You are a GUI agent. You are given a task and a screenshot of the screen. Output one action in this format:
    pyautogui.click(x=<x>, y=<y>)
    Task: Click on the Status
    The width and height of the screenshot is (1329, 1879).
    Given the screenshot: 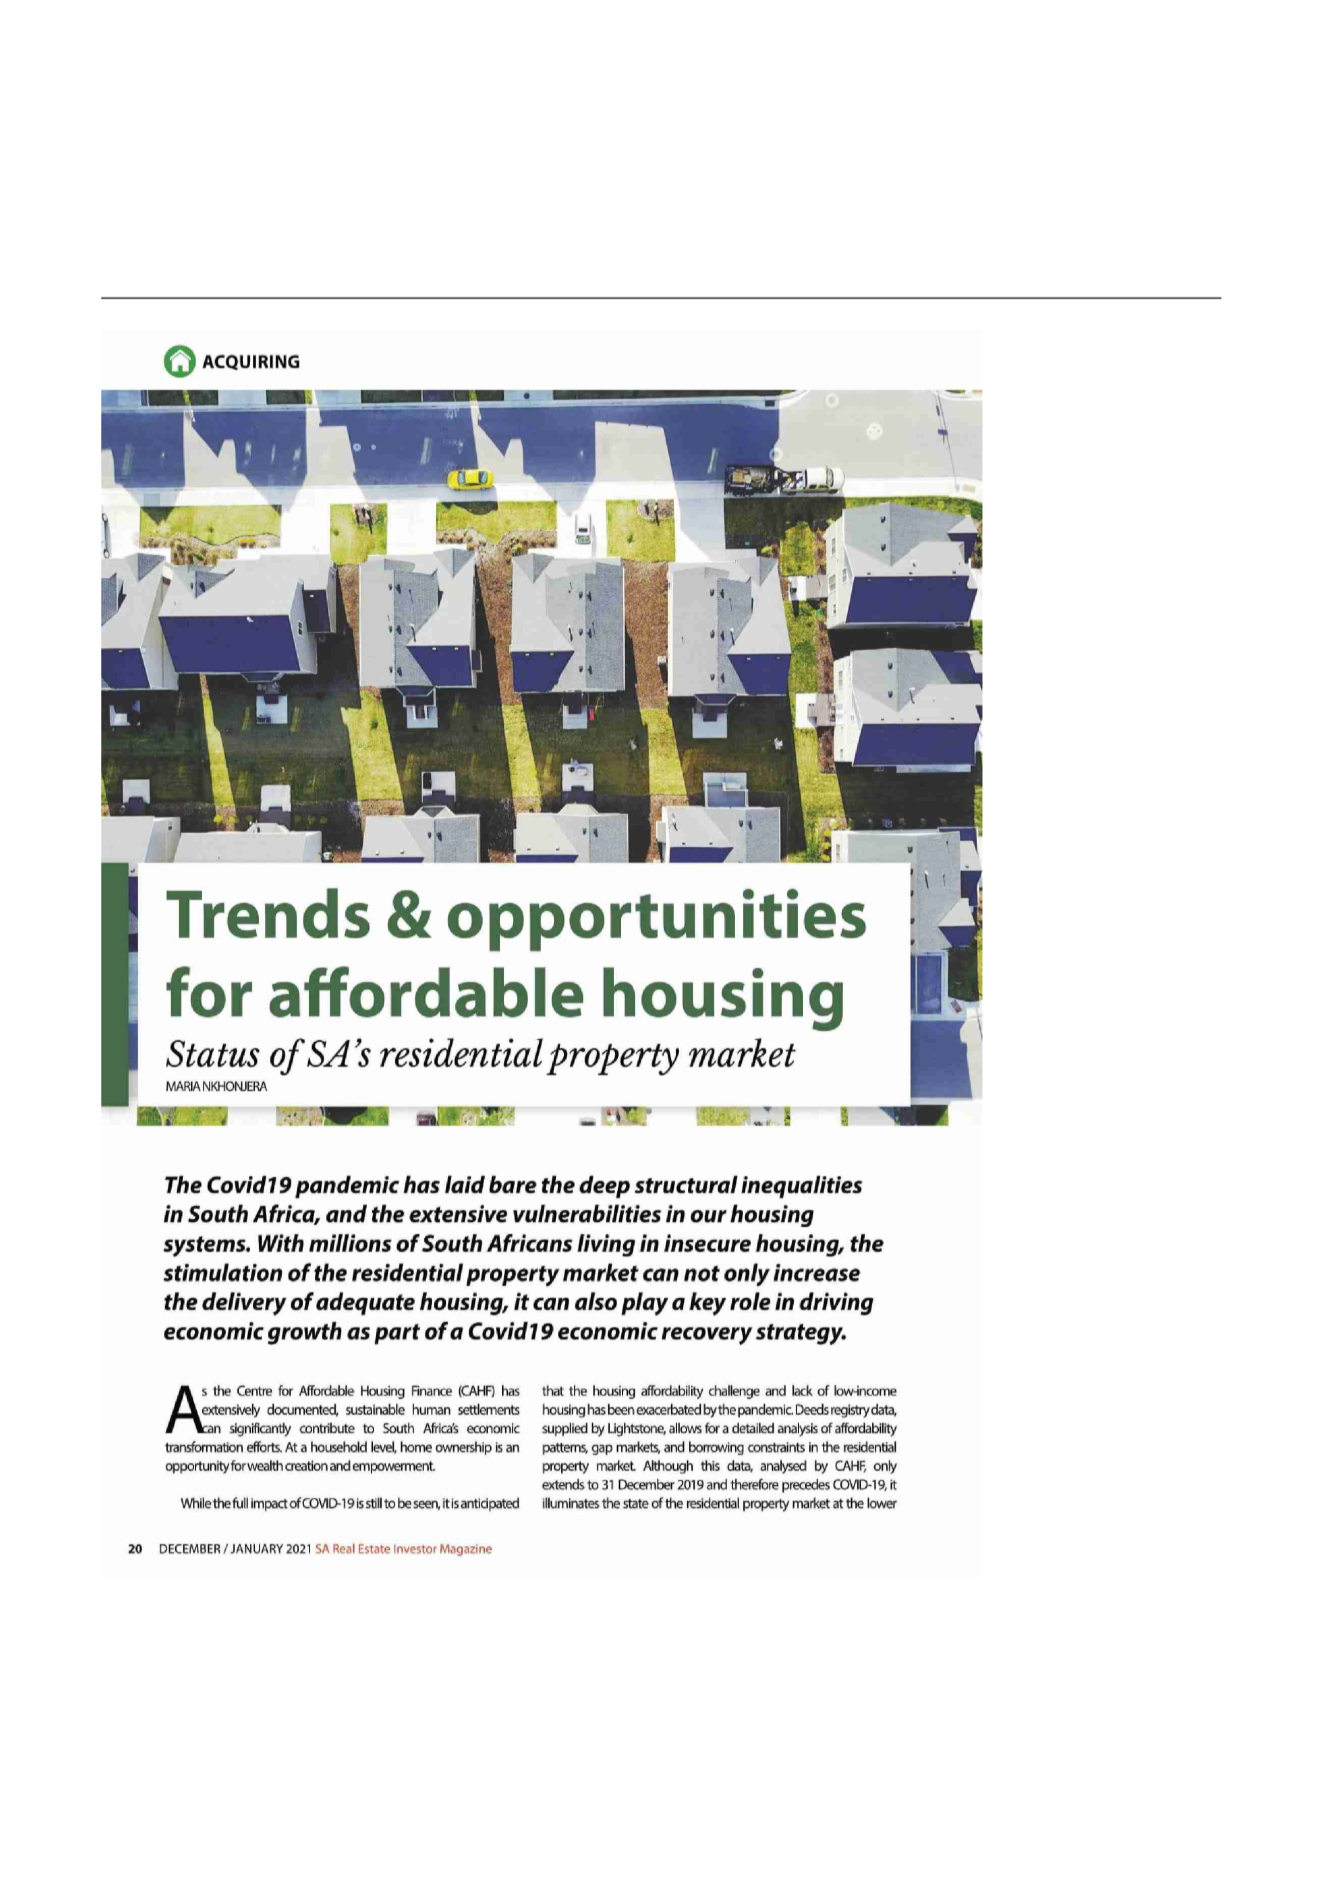 What is the action you would take?
    pyautogui.click(x=213, y=1055)
